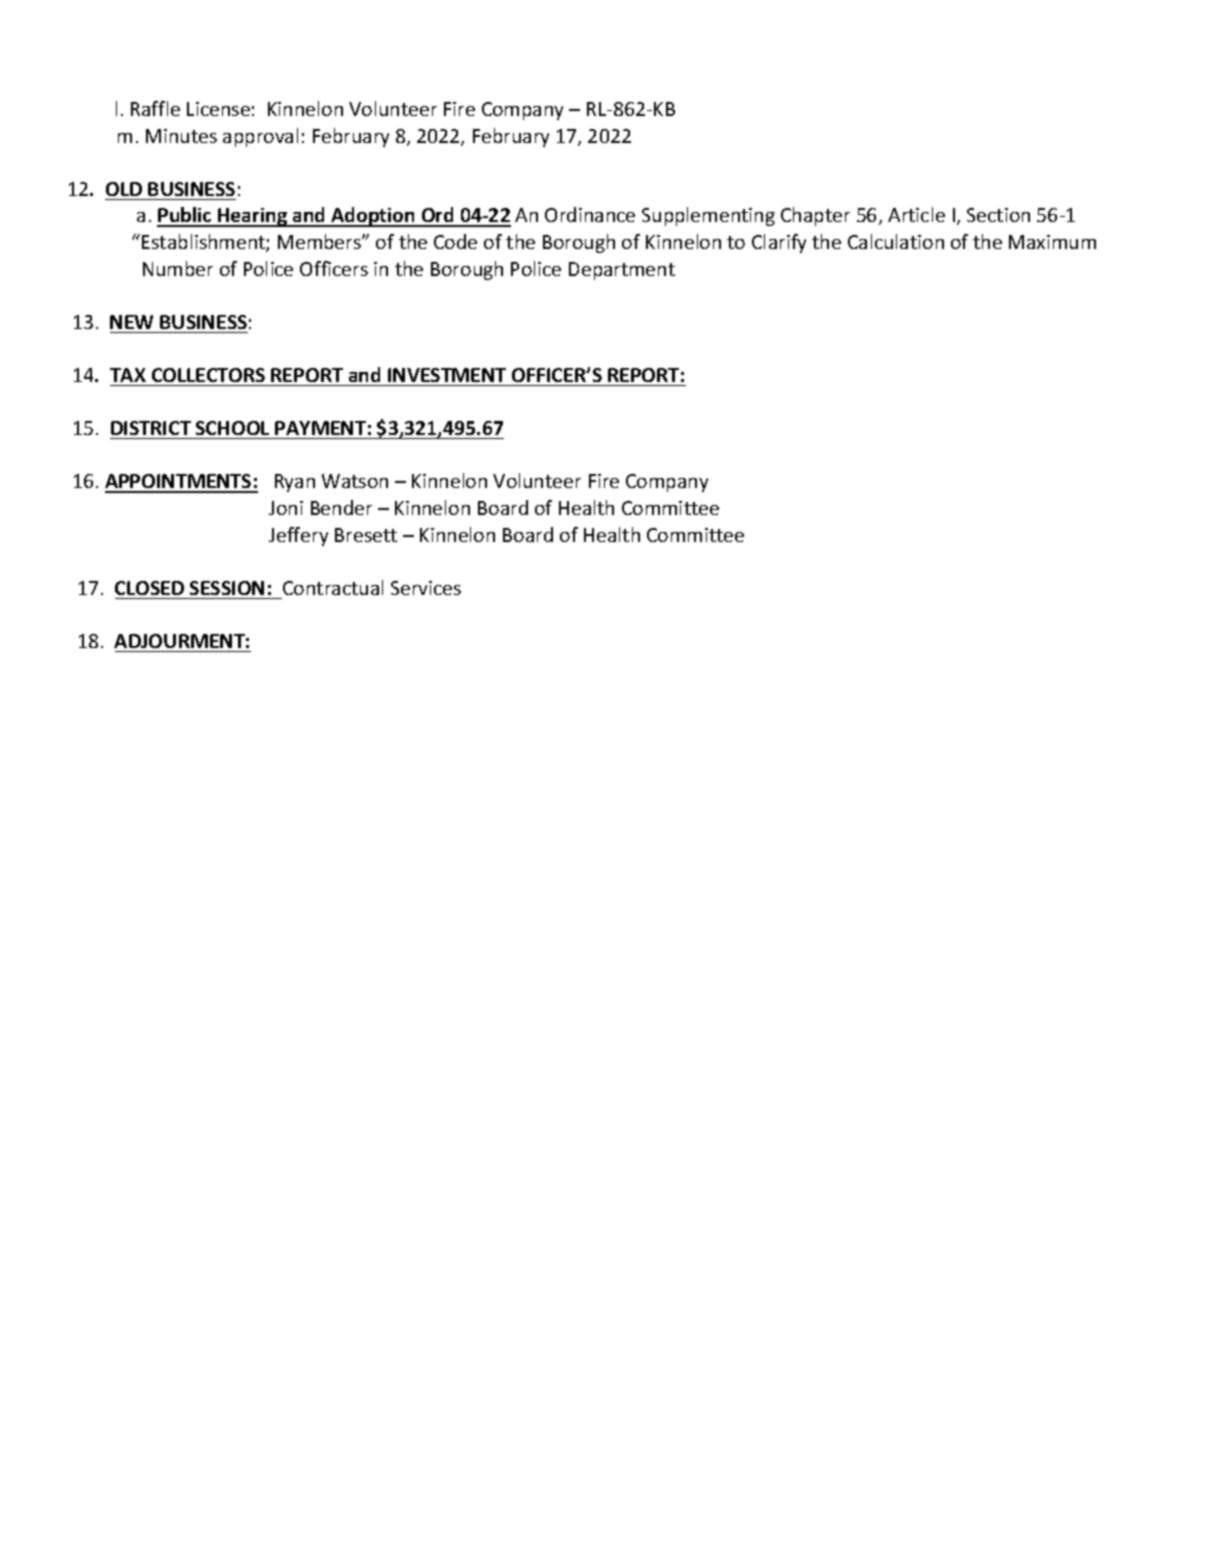 The height and width of the screenshot is (1568, 1212). I want to click on COLLECTORS, so click(208, 375).
